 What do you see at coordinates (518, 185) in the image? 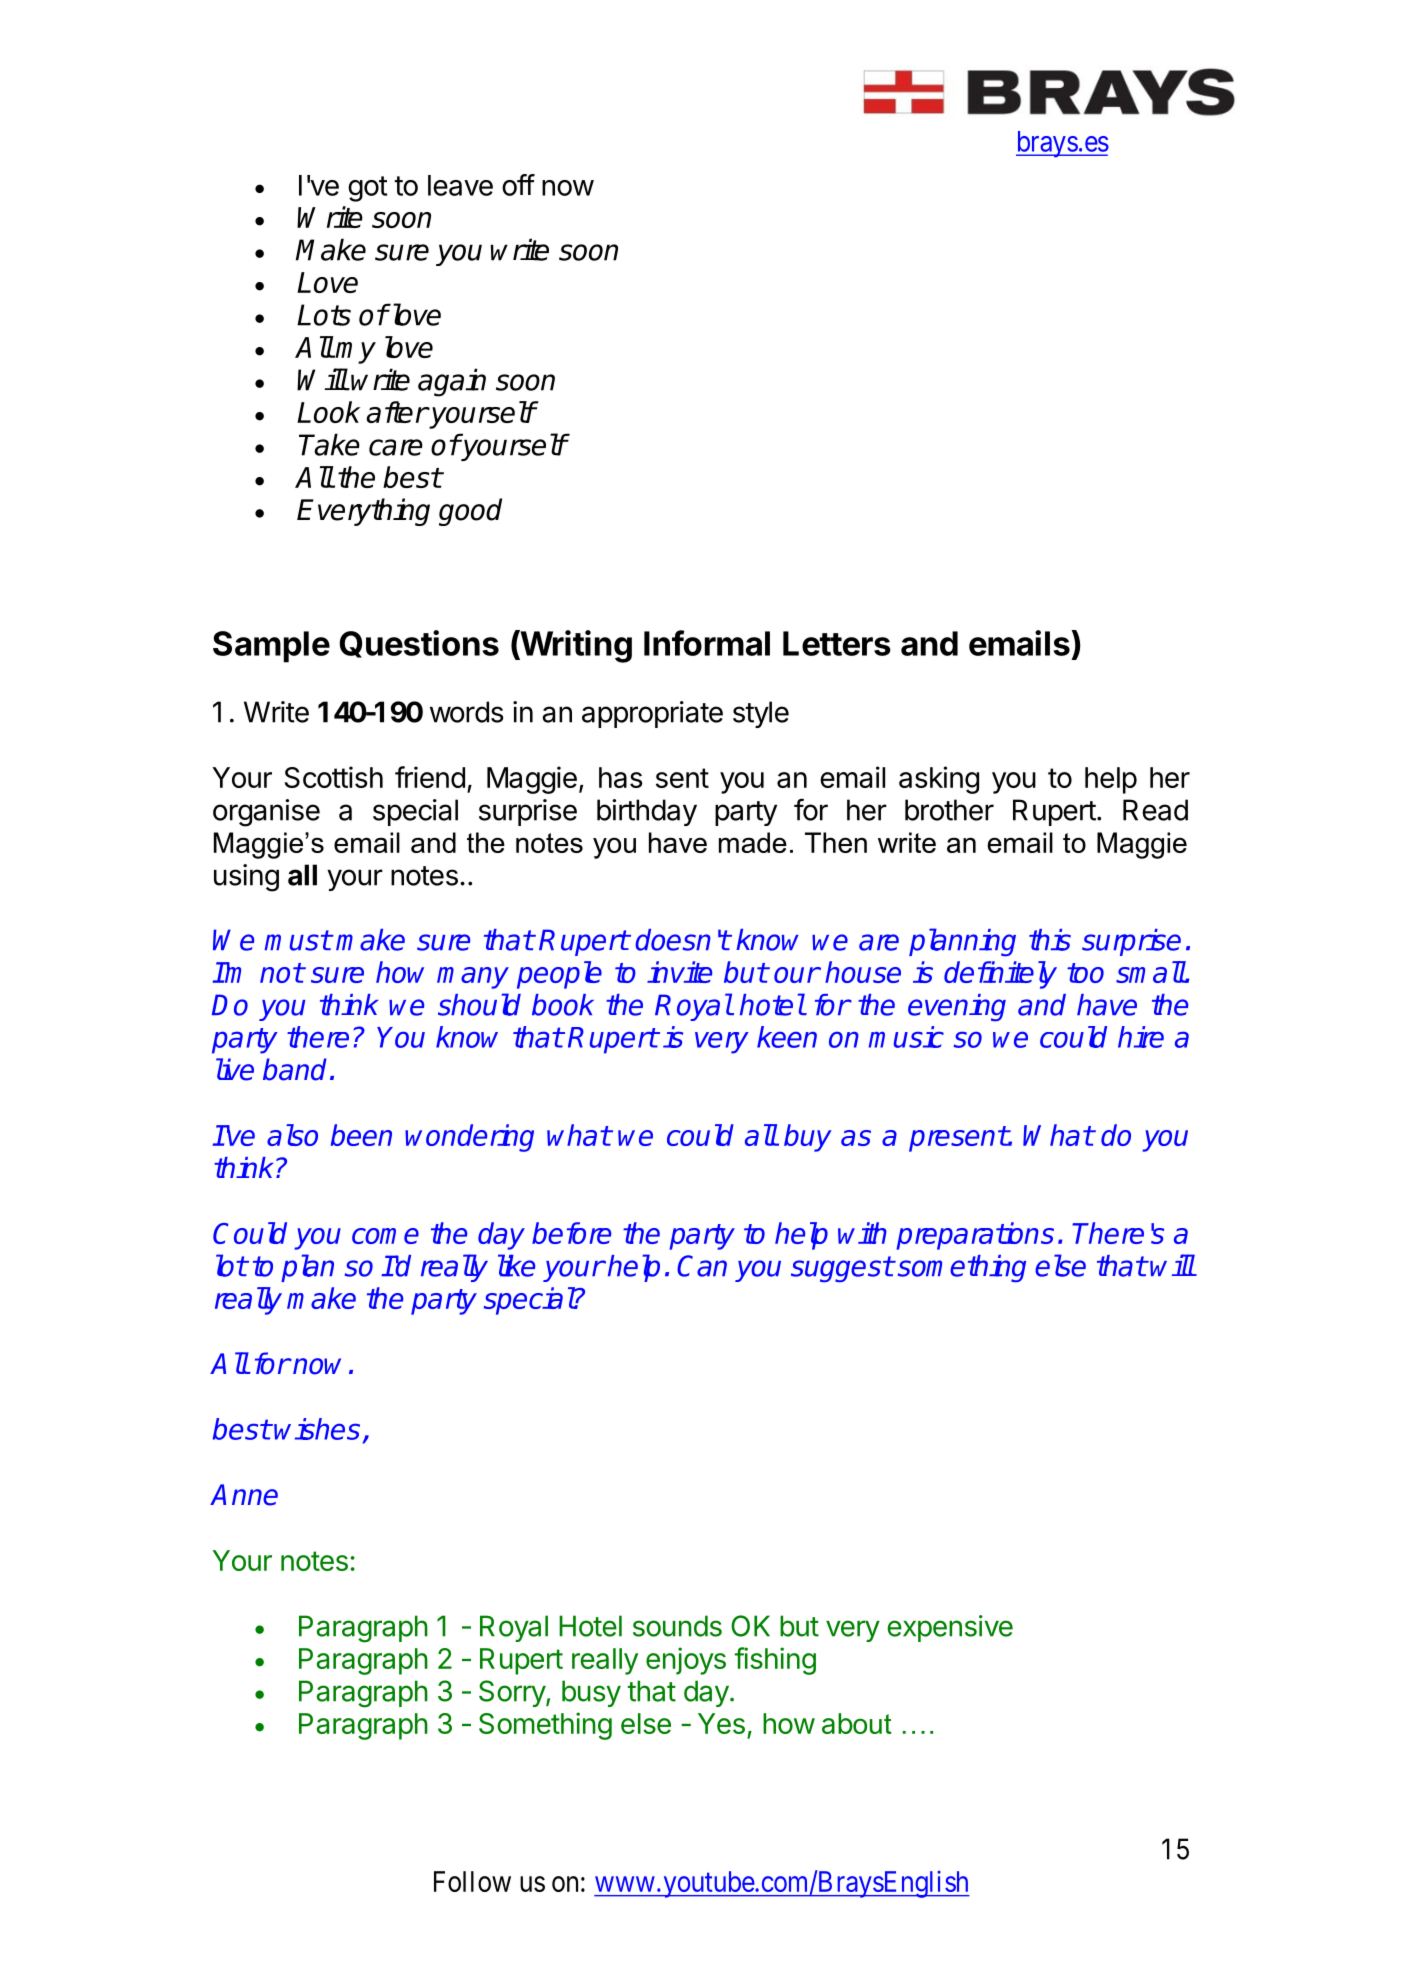
I see `off` at bounding box center [518, 185].
